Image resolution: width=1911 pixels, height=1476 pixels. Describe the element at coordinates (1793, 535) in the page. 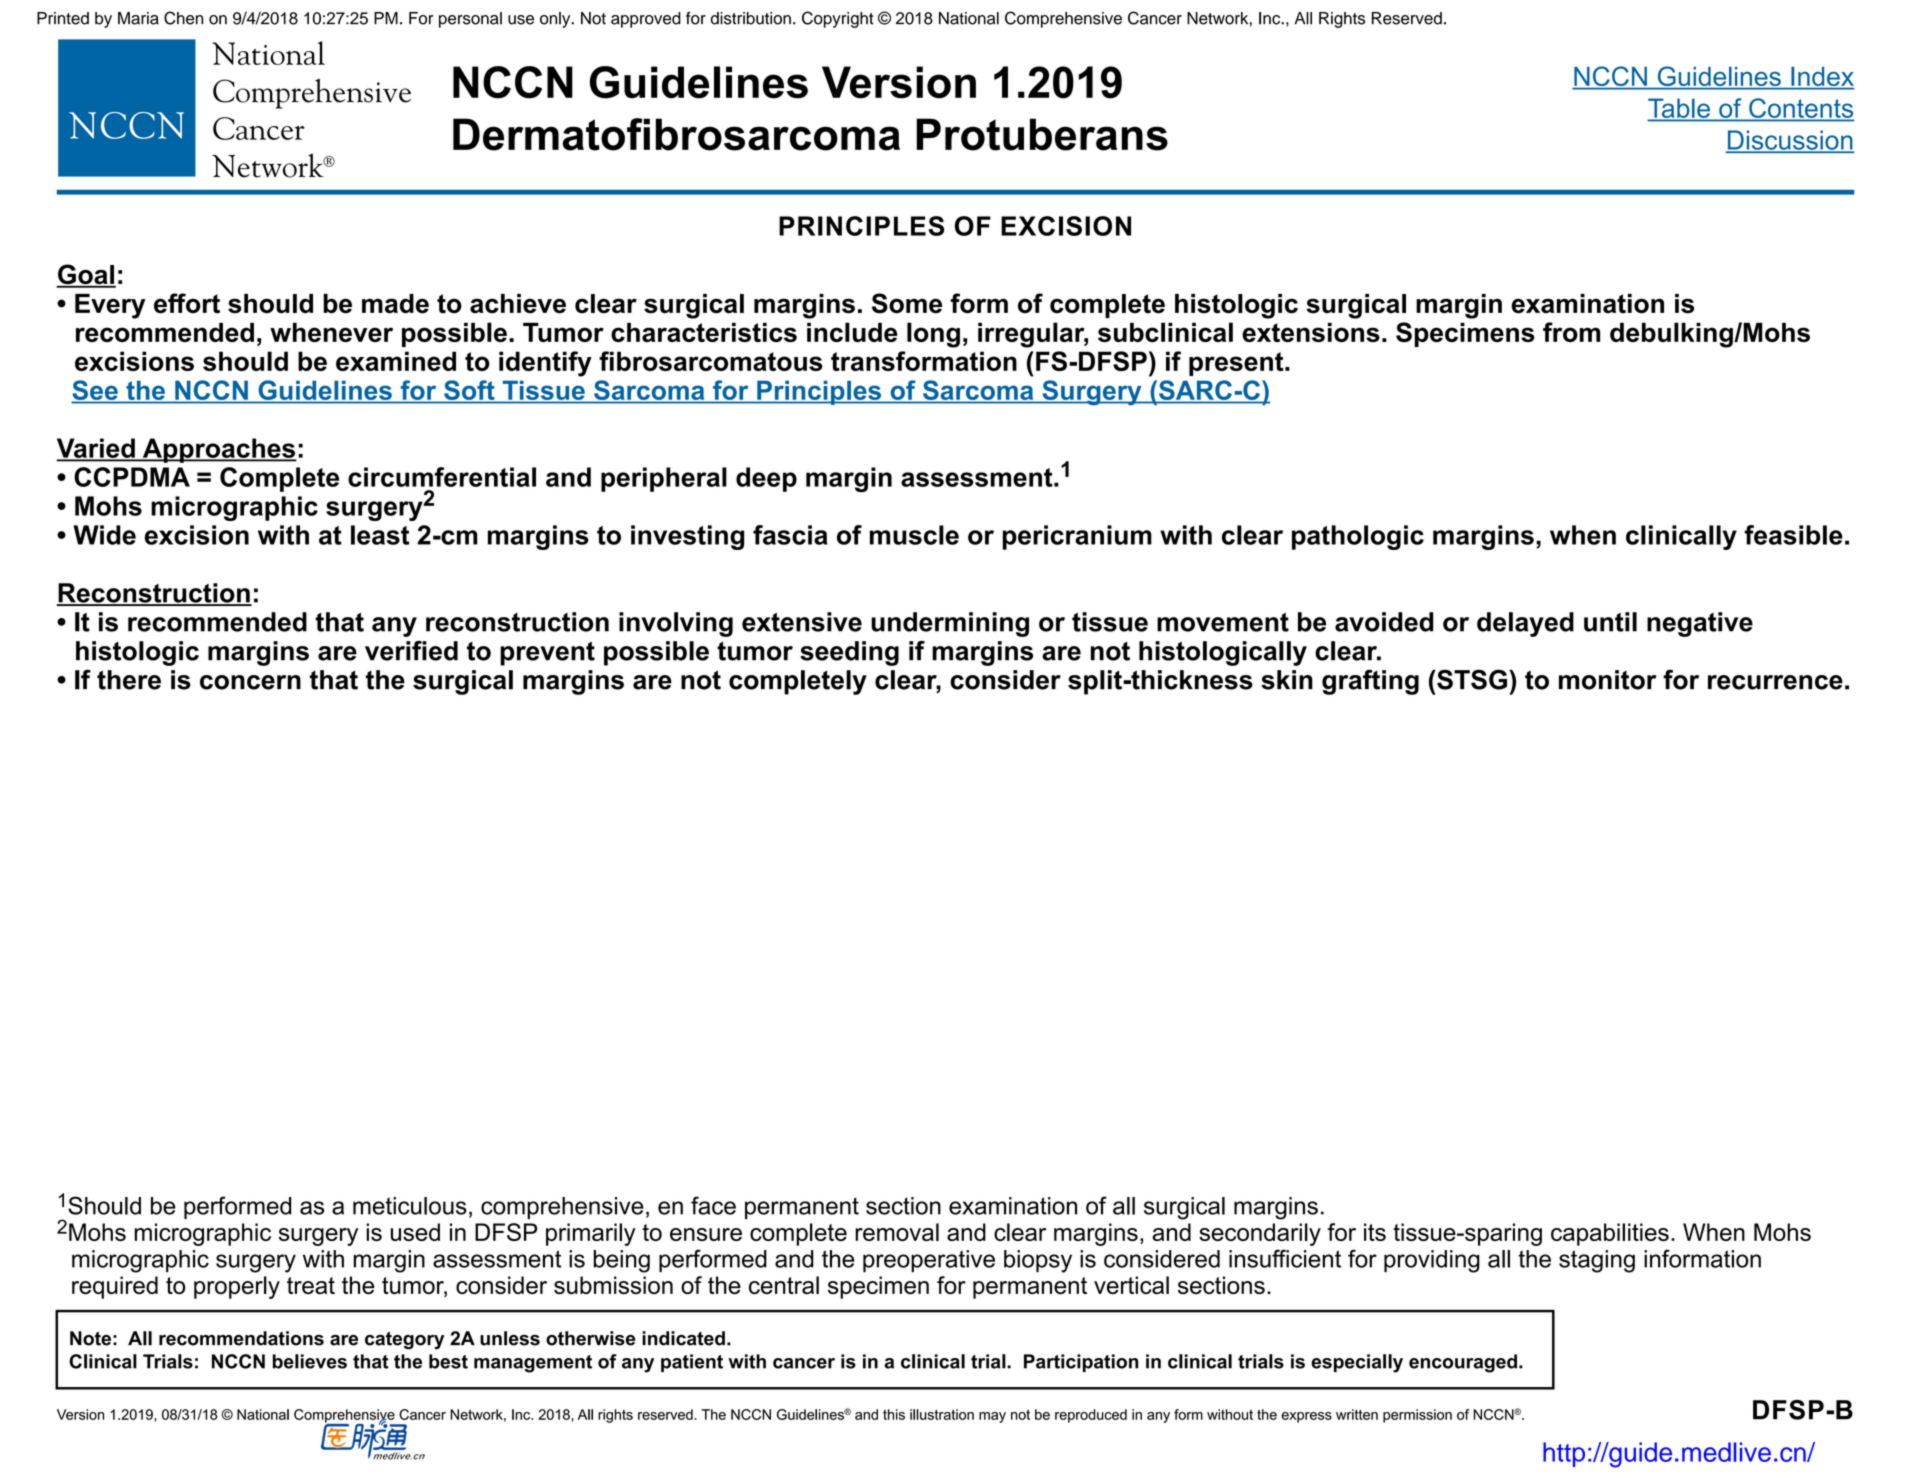

I see `feasible` at that location.
